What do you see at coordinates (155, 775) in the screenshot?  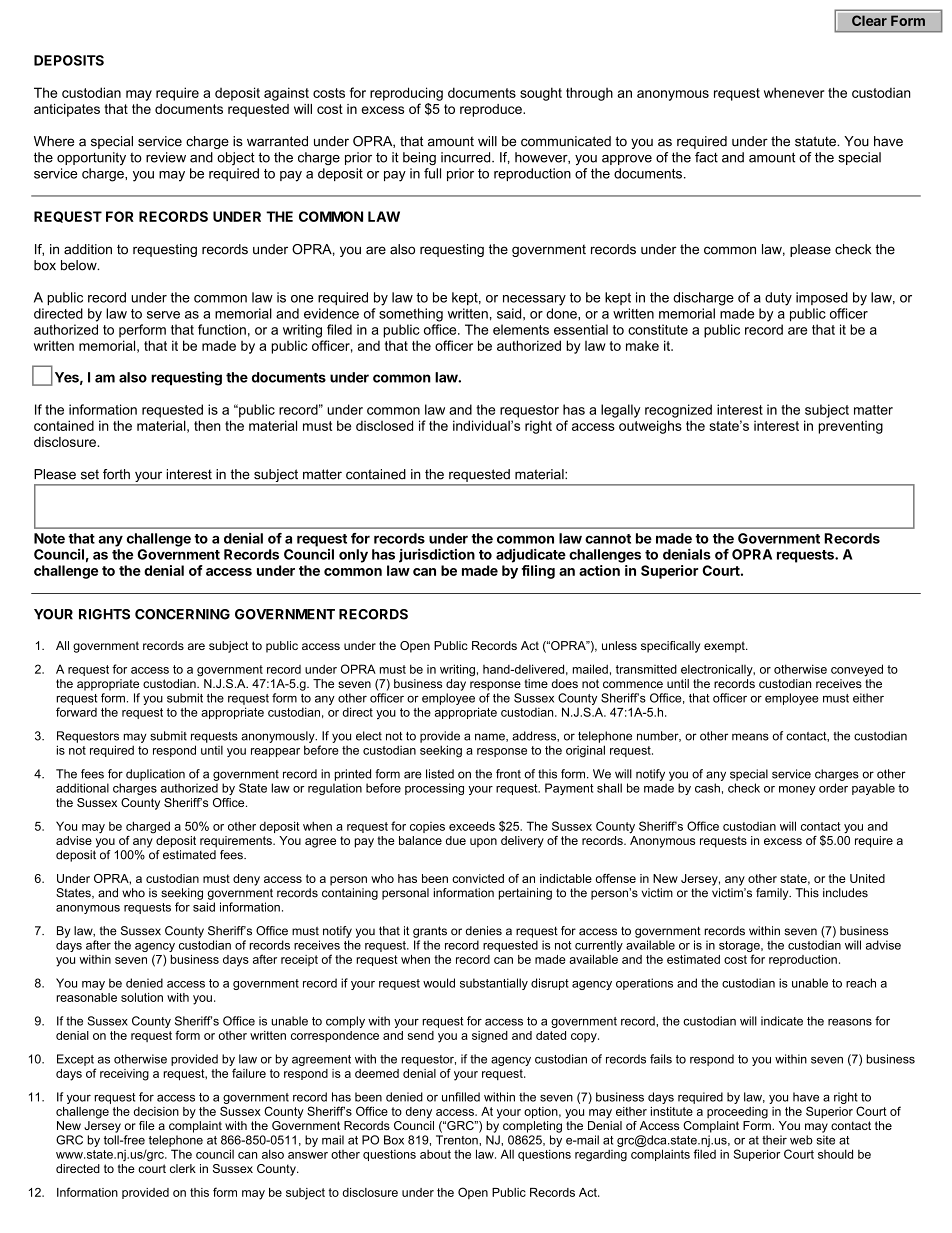 I see `duplication` at bounding box center [155, 775].
